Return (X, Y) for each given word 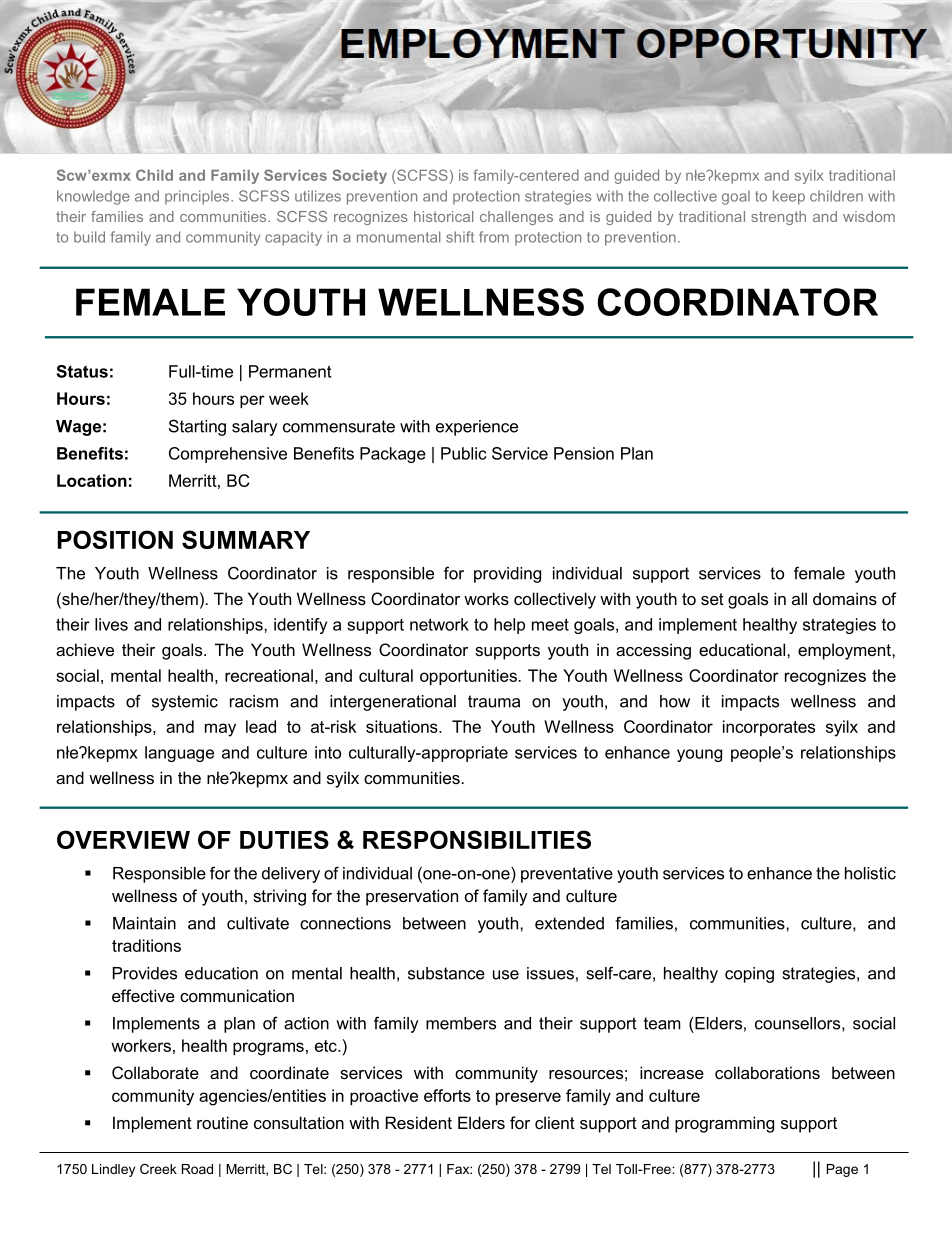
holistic (870, 873)
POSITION (115, 539)
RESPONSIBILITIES (477, 839)
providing (507, 575)
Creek (158, 1169)
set (712, 599)
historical (443, 216)
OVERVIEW (123, 839)
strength (778, 218)
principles (198, 197)
